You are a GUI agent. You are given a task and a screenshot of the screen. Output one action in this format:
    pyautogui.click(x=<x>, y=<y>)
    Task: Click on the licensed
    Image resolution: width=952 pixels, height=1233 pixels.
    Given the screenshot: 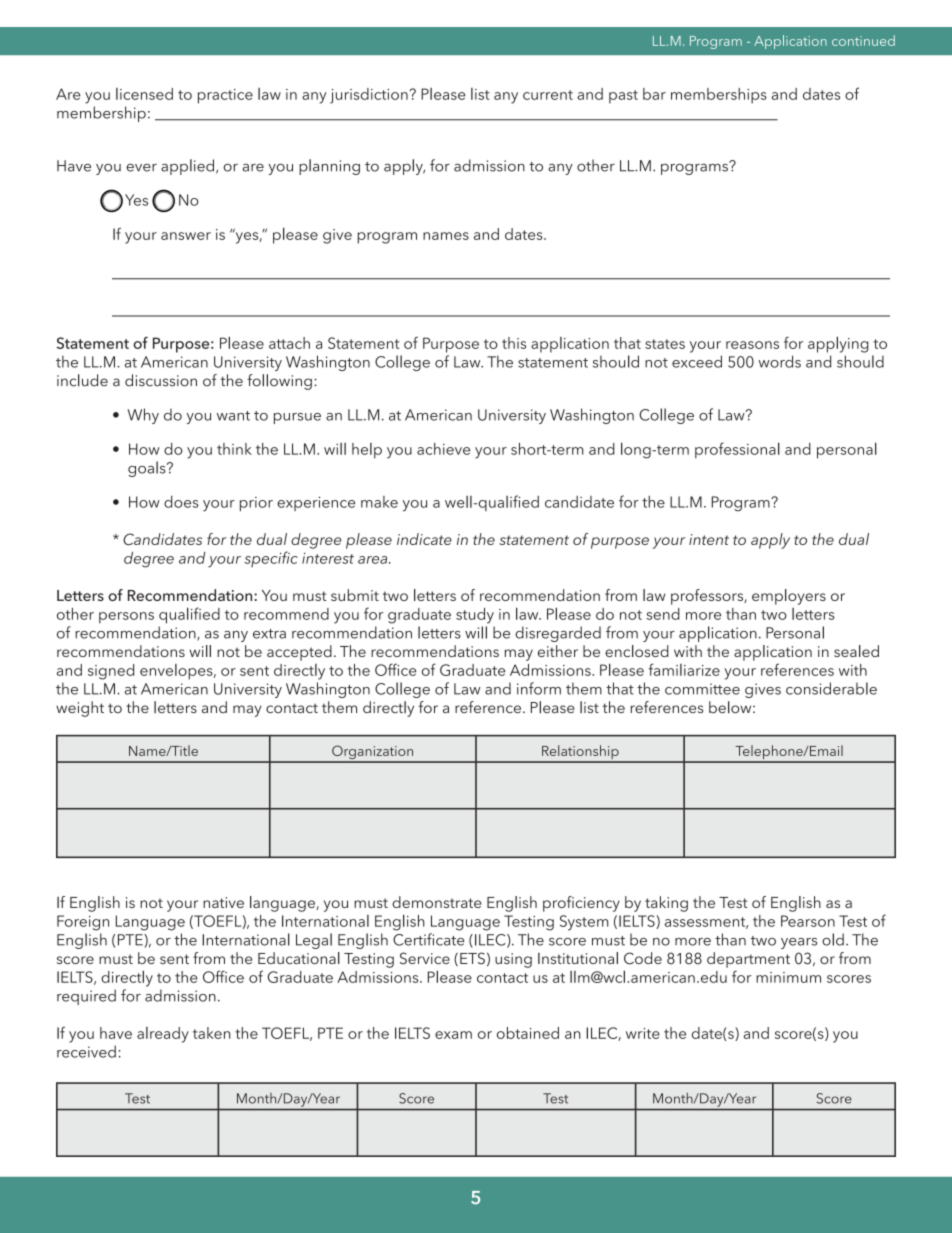 What is the action you would take?
    pyautogui.click(x=144, y=94)
